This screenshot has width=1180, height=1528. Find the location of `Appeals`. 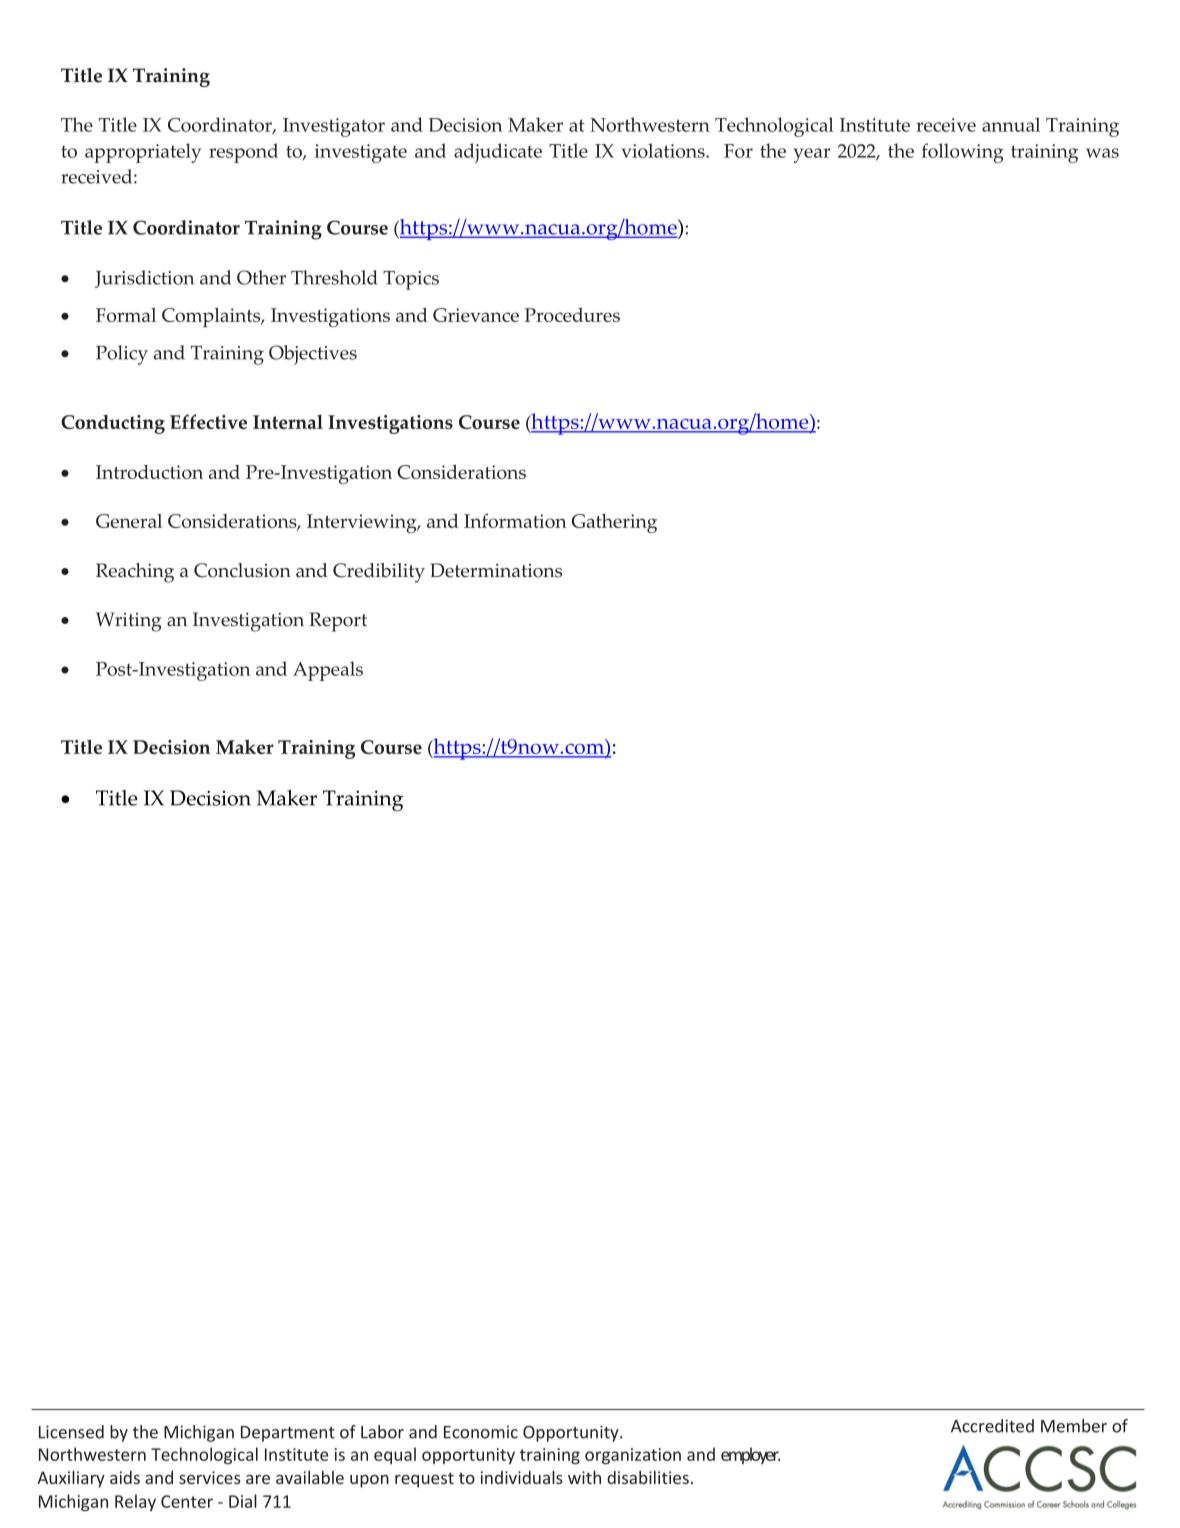

Appeals is located at coordinates (328, 671).
